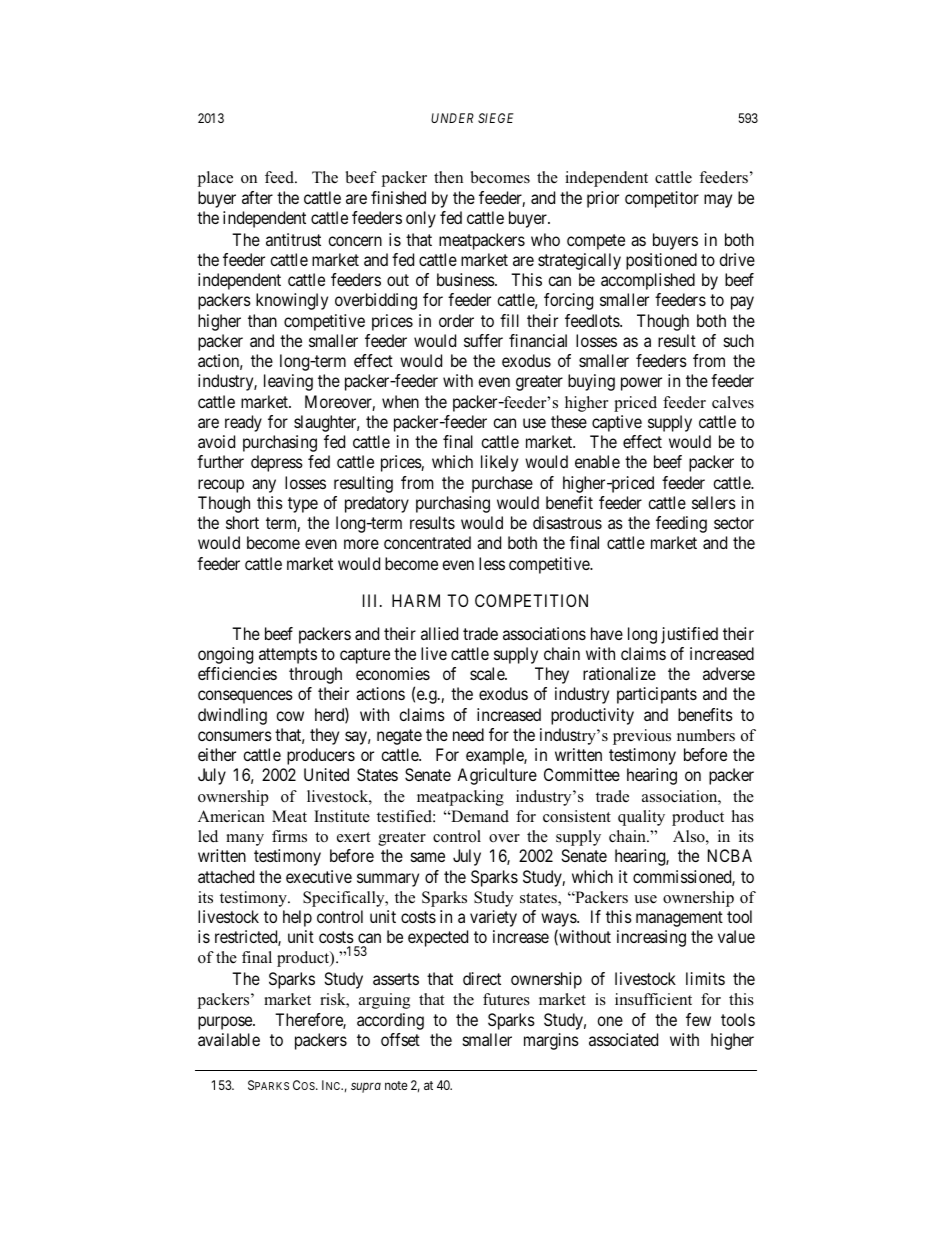  Describe the element at coordinates (662, 199) in the screenshot. I see `competitor` at that location.
